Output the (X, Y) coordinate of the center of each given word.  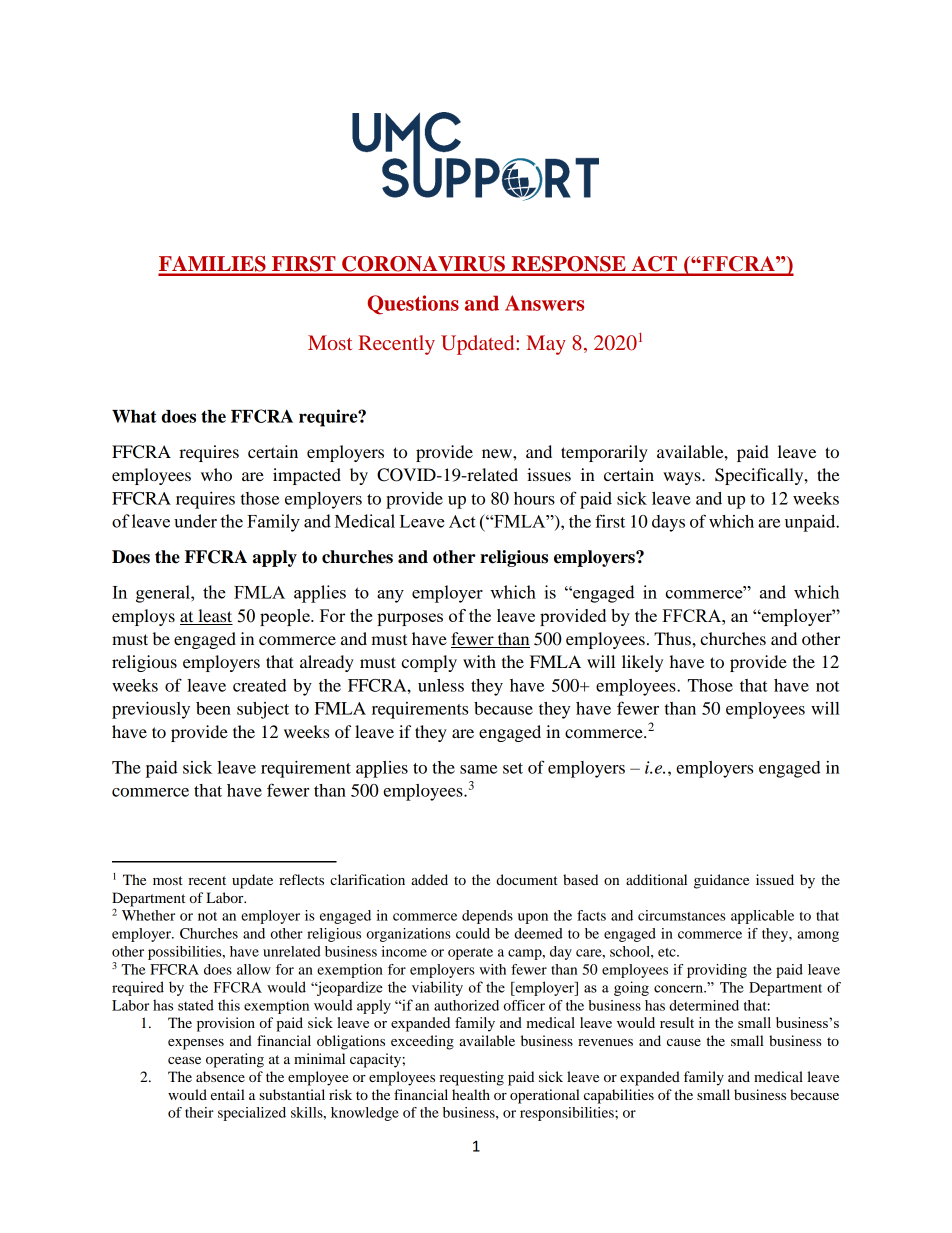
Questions (413, 305)
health (471, 1094)
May (546, 345)
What (134, 416)
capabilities (619, 1096)
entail (228, 1094)
